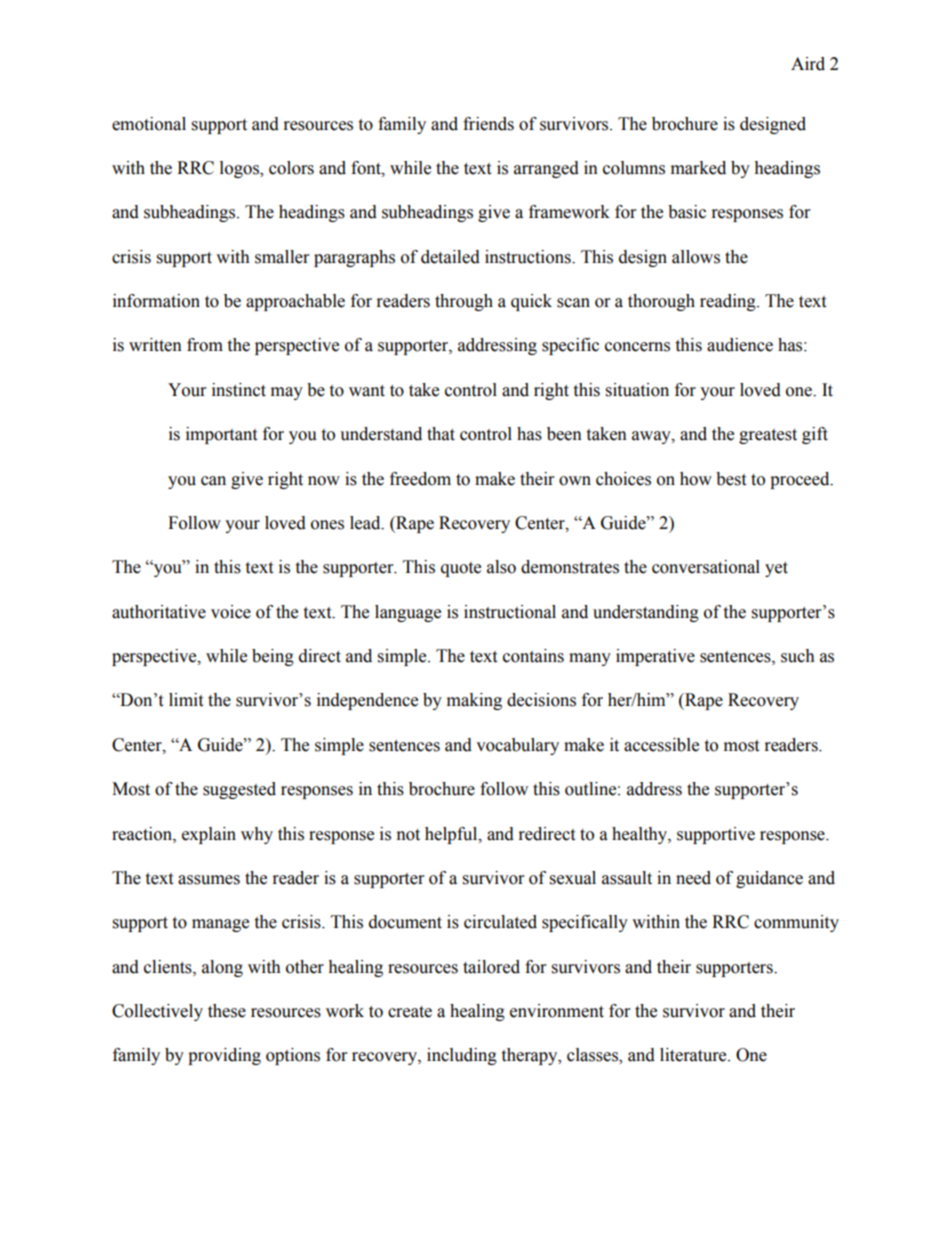 The image size is (952, 1233). What do you see at coordinates (227, 1011) in the image?
I see `these` at bounding box center [227, 1011].
